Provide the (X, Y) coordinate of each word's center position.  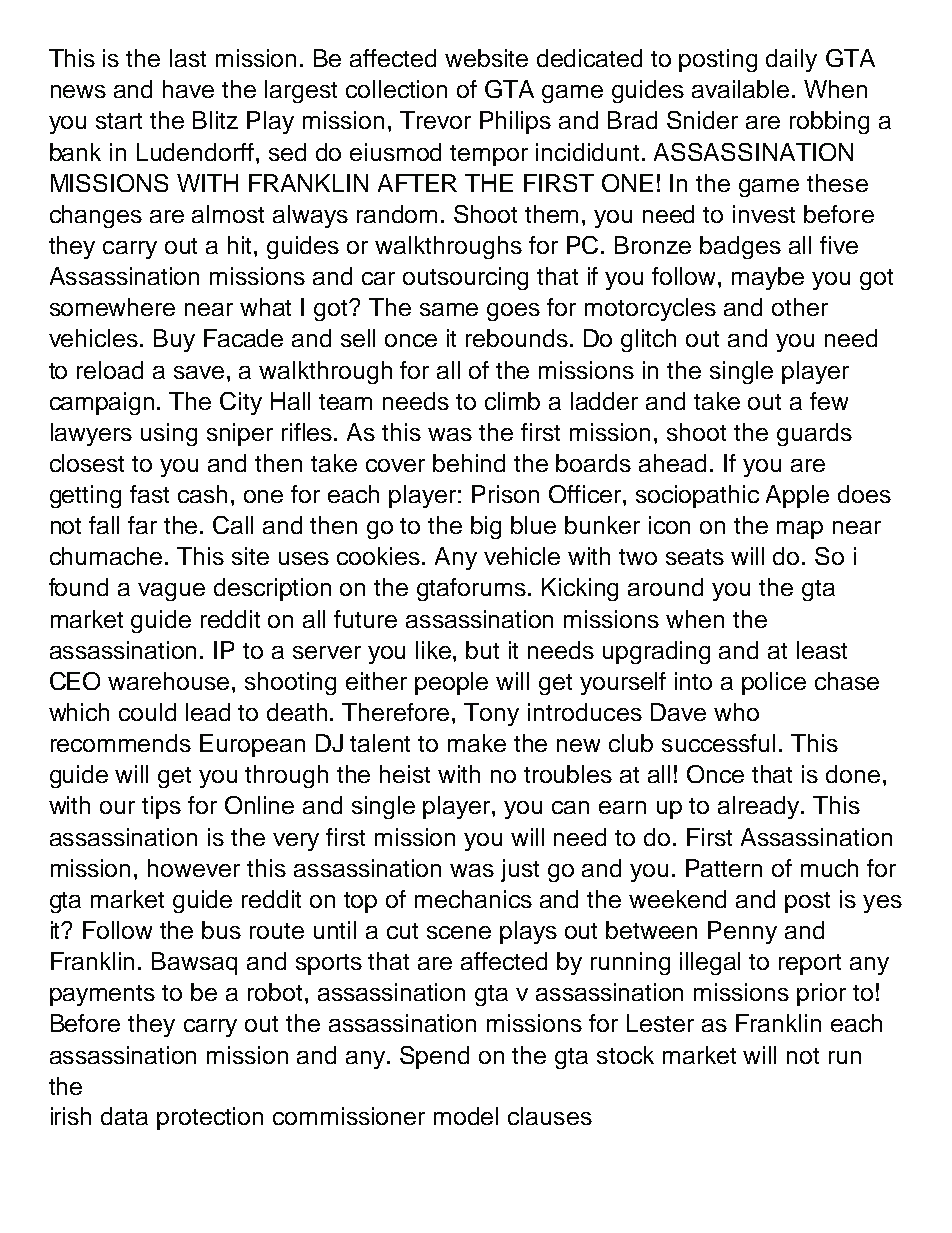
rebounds (517, 338)
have (188, 89)
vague (171, 592)
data (124, 1116)
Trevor (435, 120)
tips (161, 807)
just (520, 870)
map (800, 530)
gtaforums (473, 589)
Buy (174, 340)
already (760, 807)
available (740, 89)
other (800, 307)
